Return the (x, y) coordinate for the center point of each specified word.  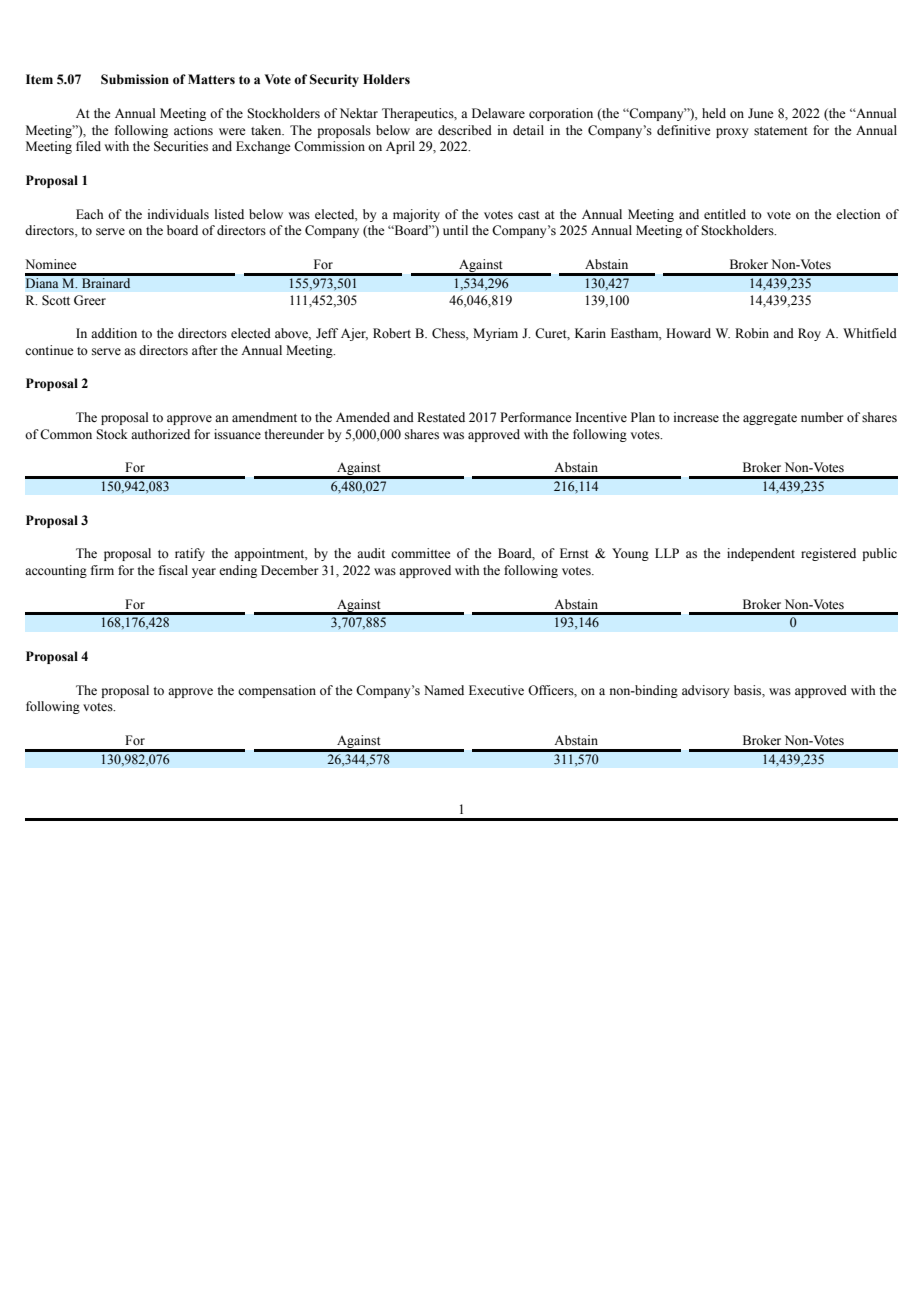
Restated (441, 417)
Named (444, 690)
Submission (135, 79)
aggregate (770, 419)
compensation (277, 691)
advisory (705, 691)
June (761, 113)
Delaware (498, 113)
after (204, 350)
